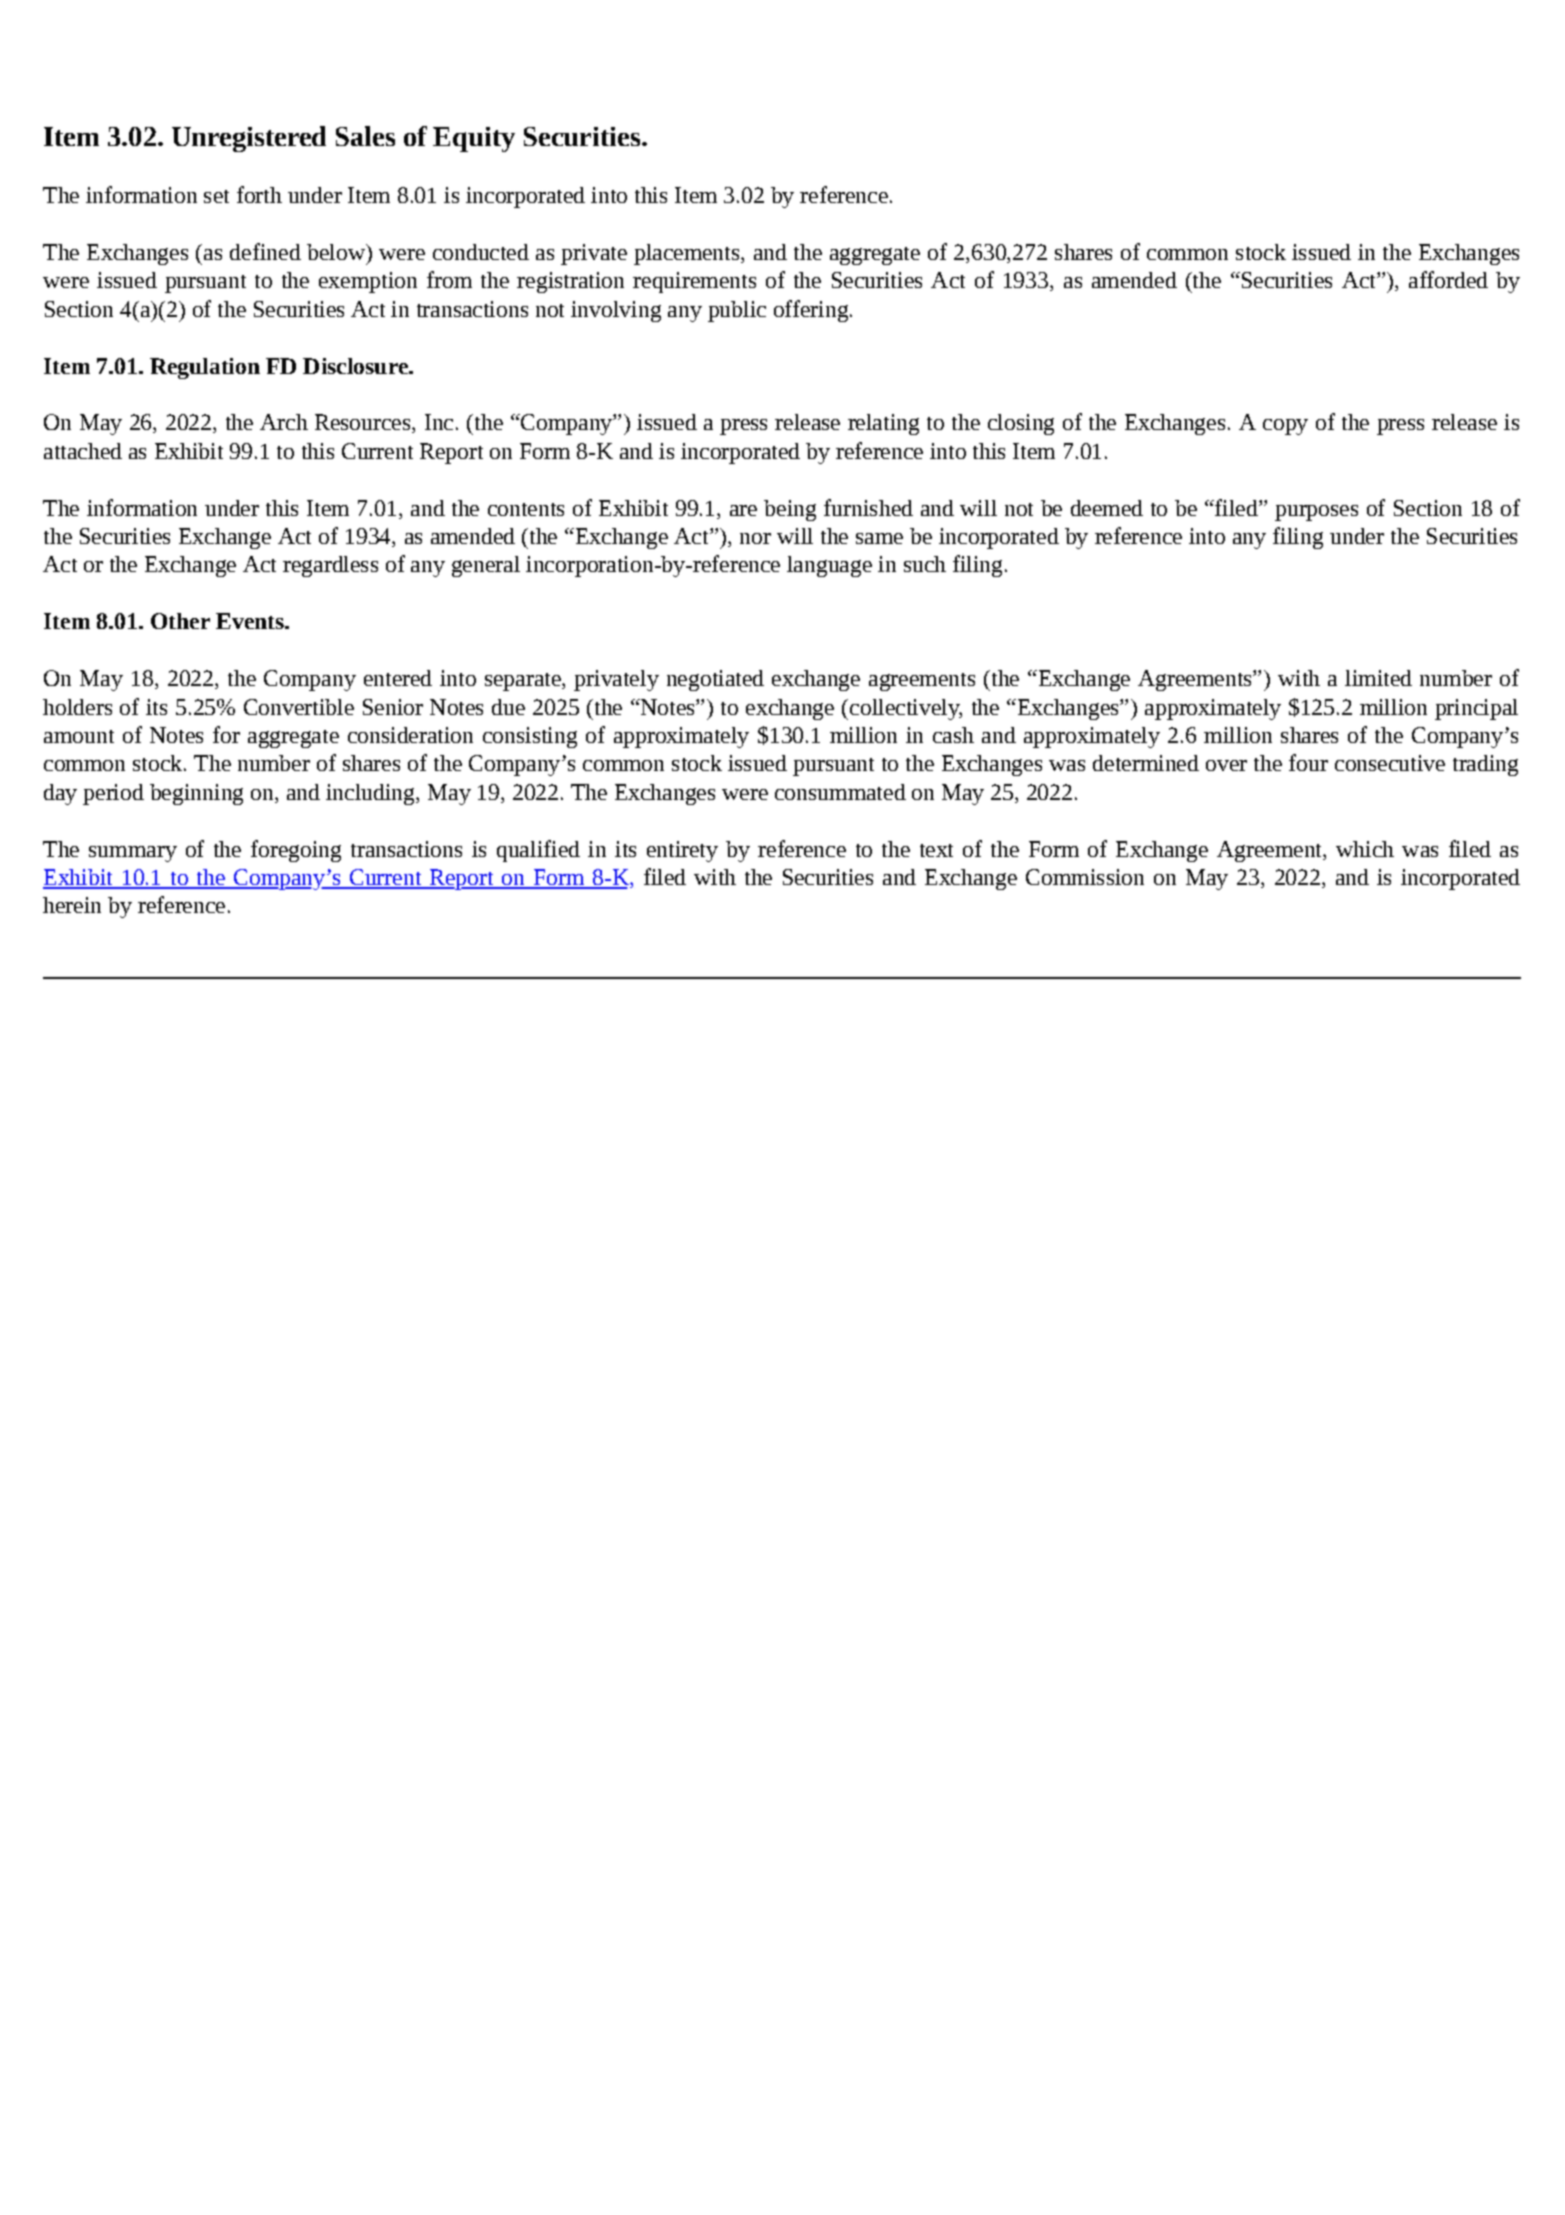  What do you see at coordinates (284, 422) in the screenshot?
I see `Arch` at bounding box center [284, 422].
